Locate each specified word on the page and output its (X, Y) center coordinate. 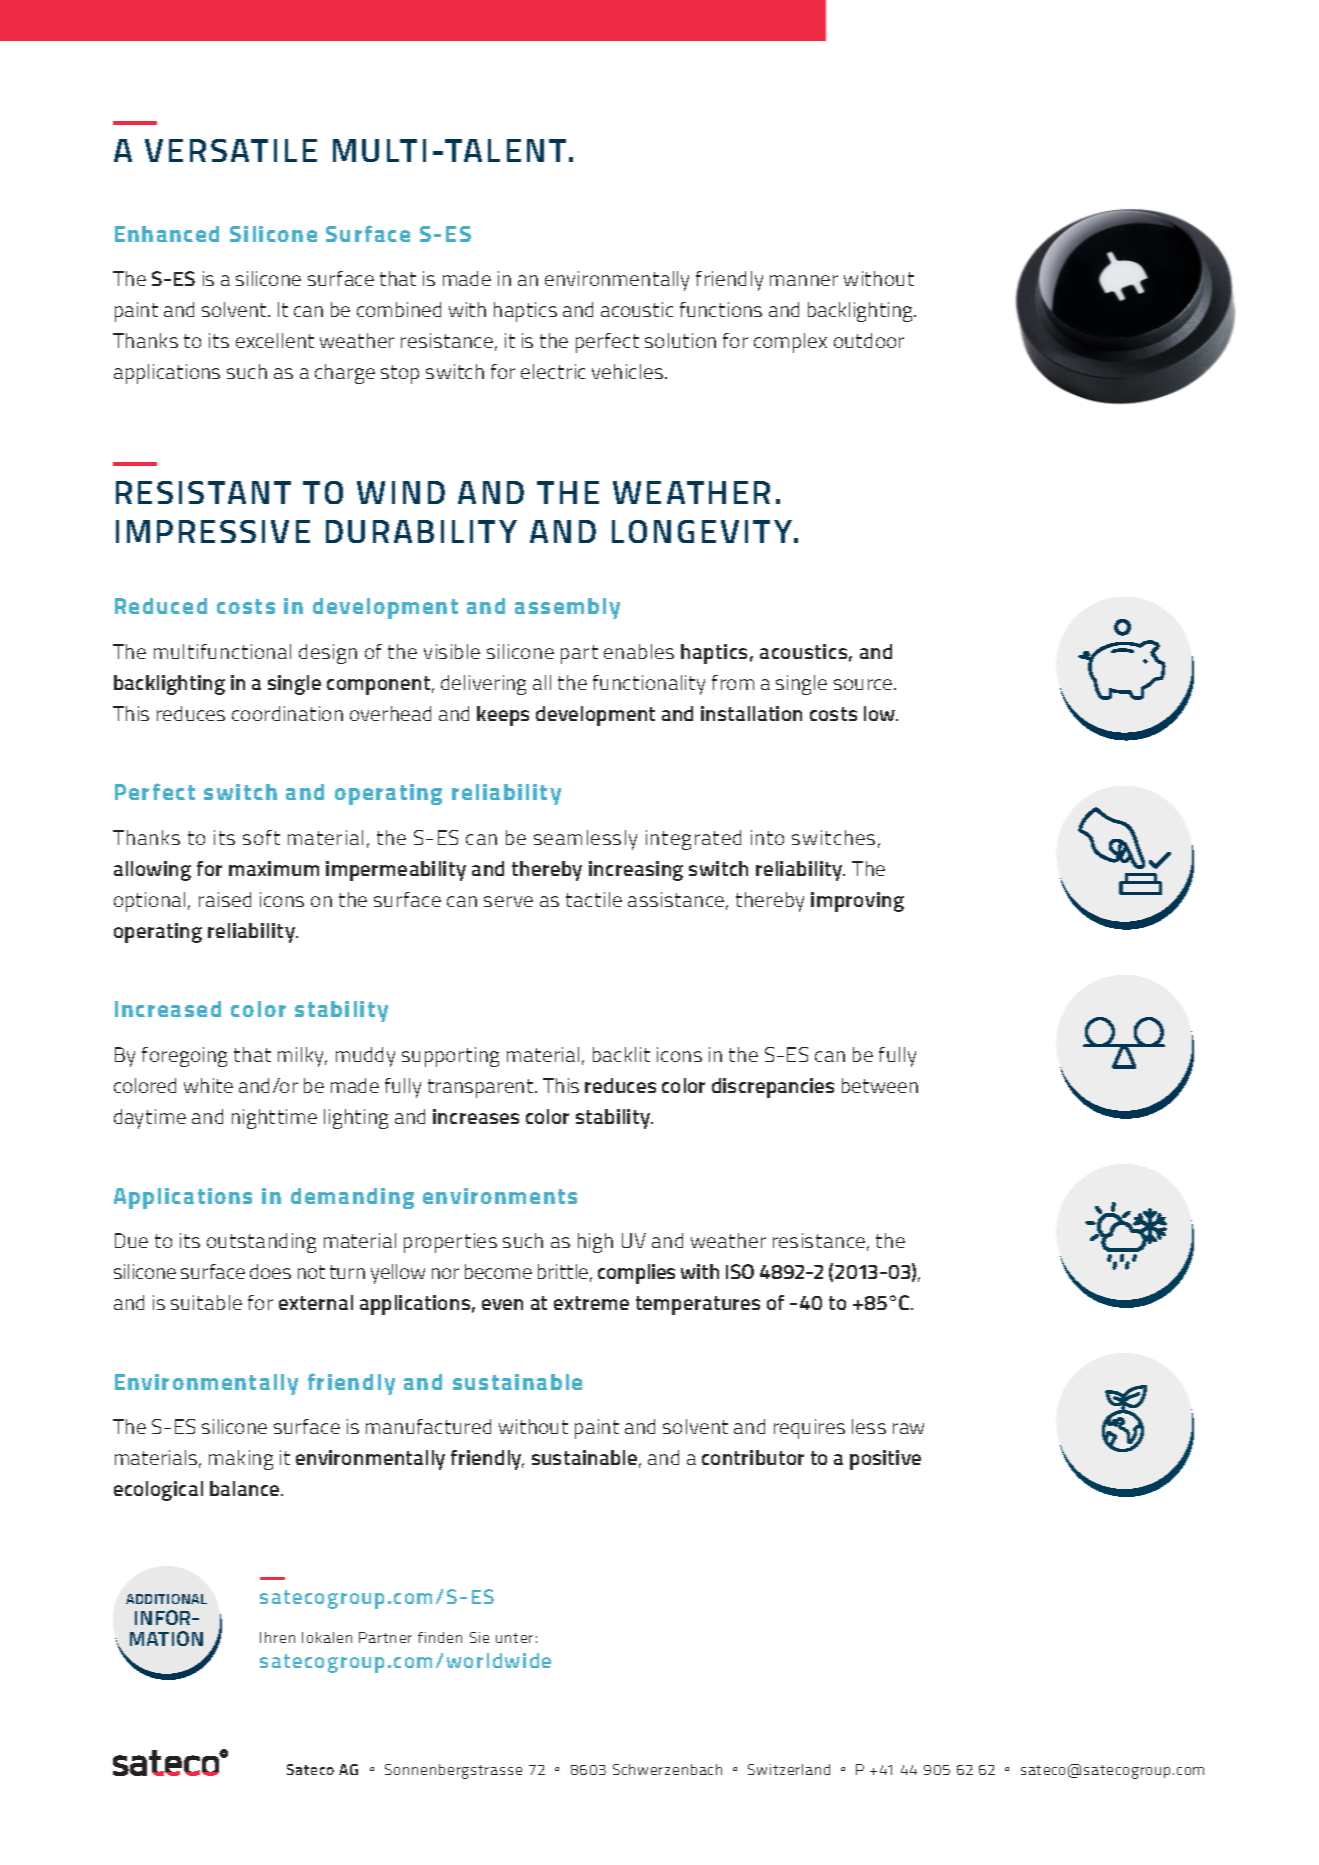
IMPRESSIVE (213, 531)
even (502, 1304)
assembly (567, 608)
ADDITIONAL (166, 1599)
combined (399, 309)
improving (857, 902)
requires (809, 1429)
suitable (206, 1302)
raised (225, 899)
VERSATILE (231, 150)
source (864, 684)
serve (508, 901)
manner (804, 280)
